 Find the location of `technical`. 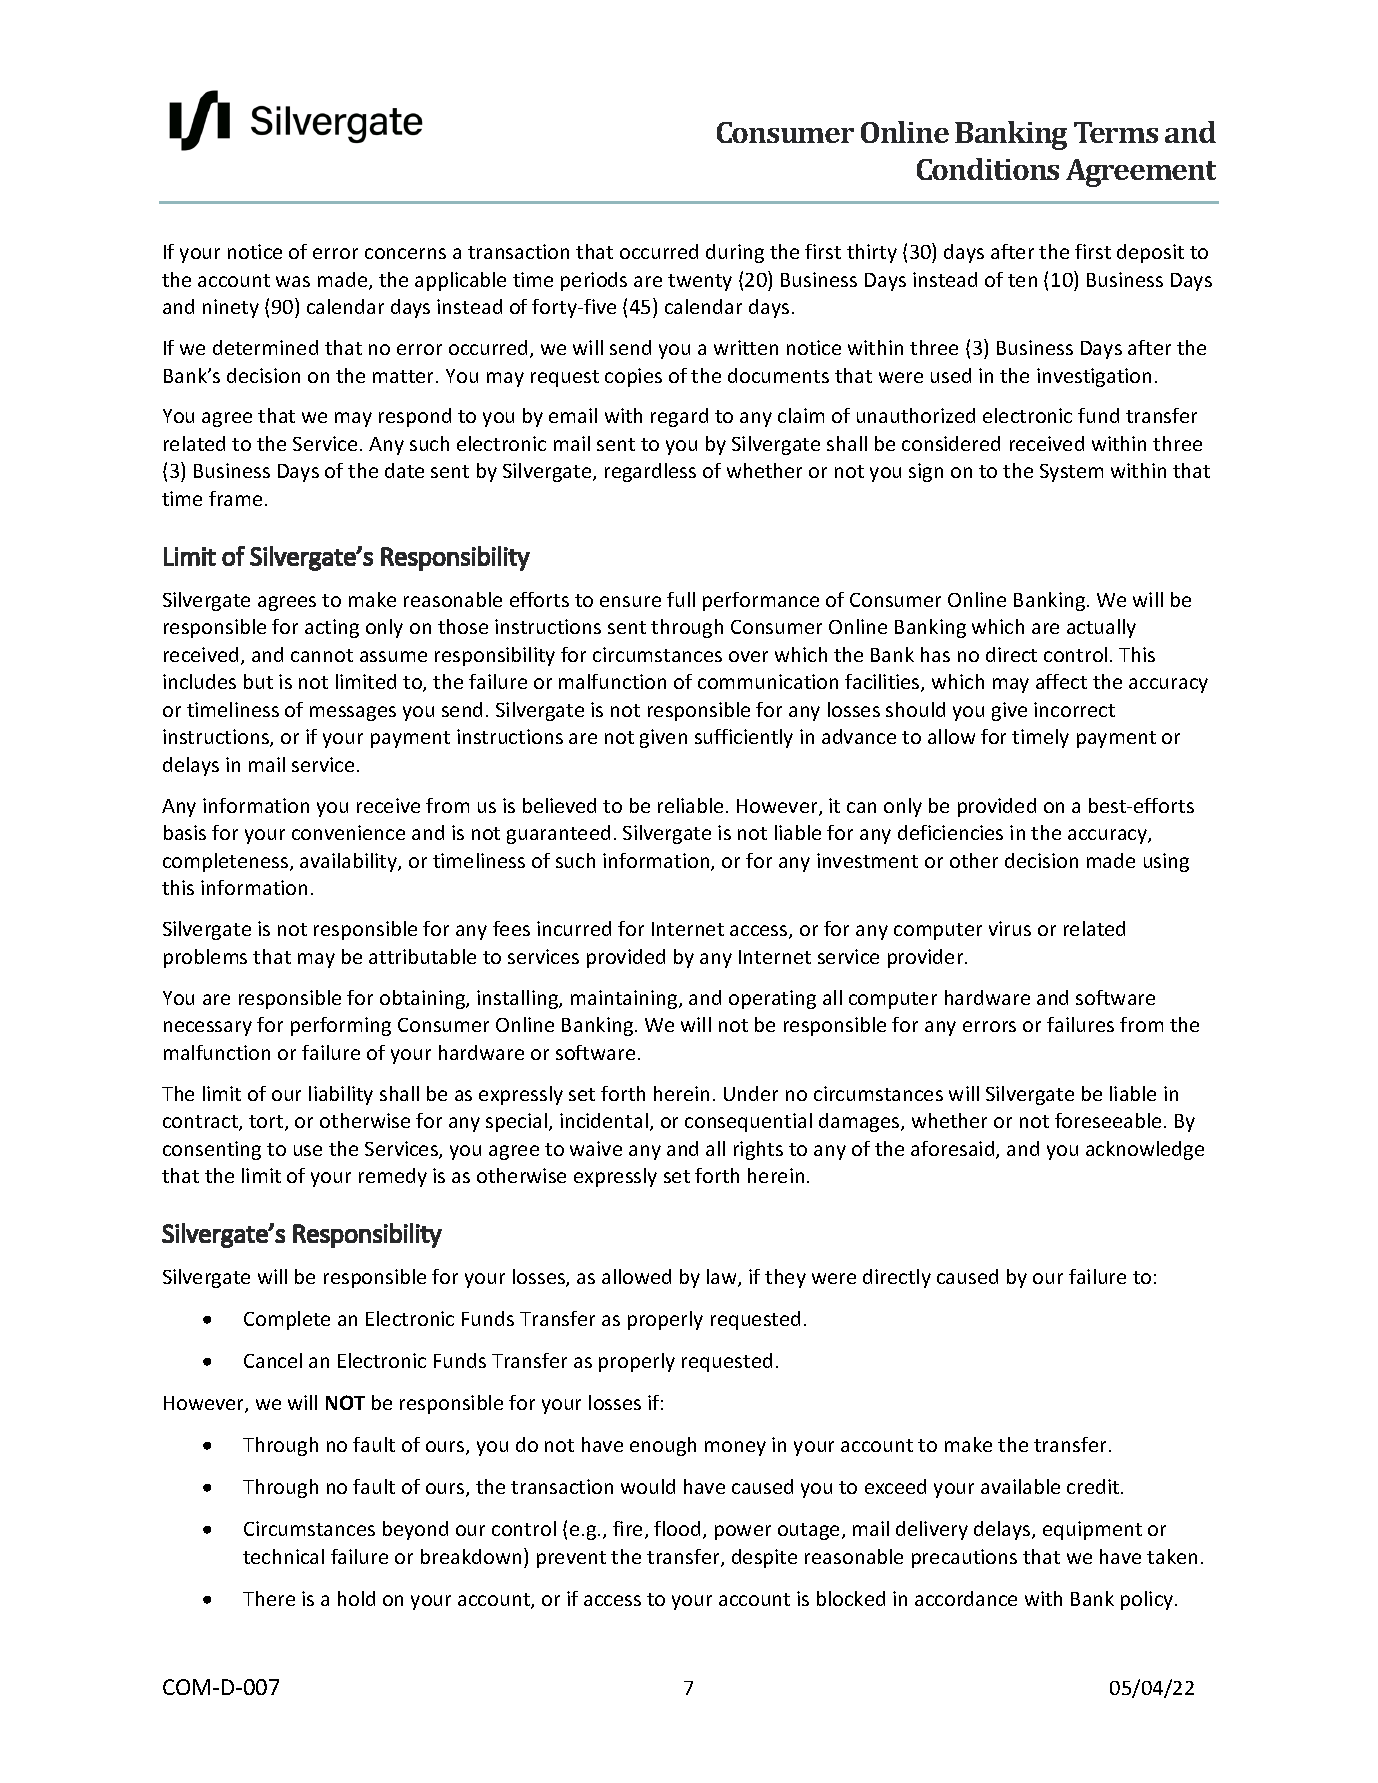

technical is located at coordinates (283, 1556).
